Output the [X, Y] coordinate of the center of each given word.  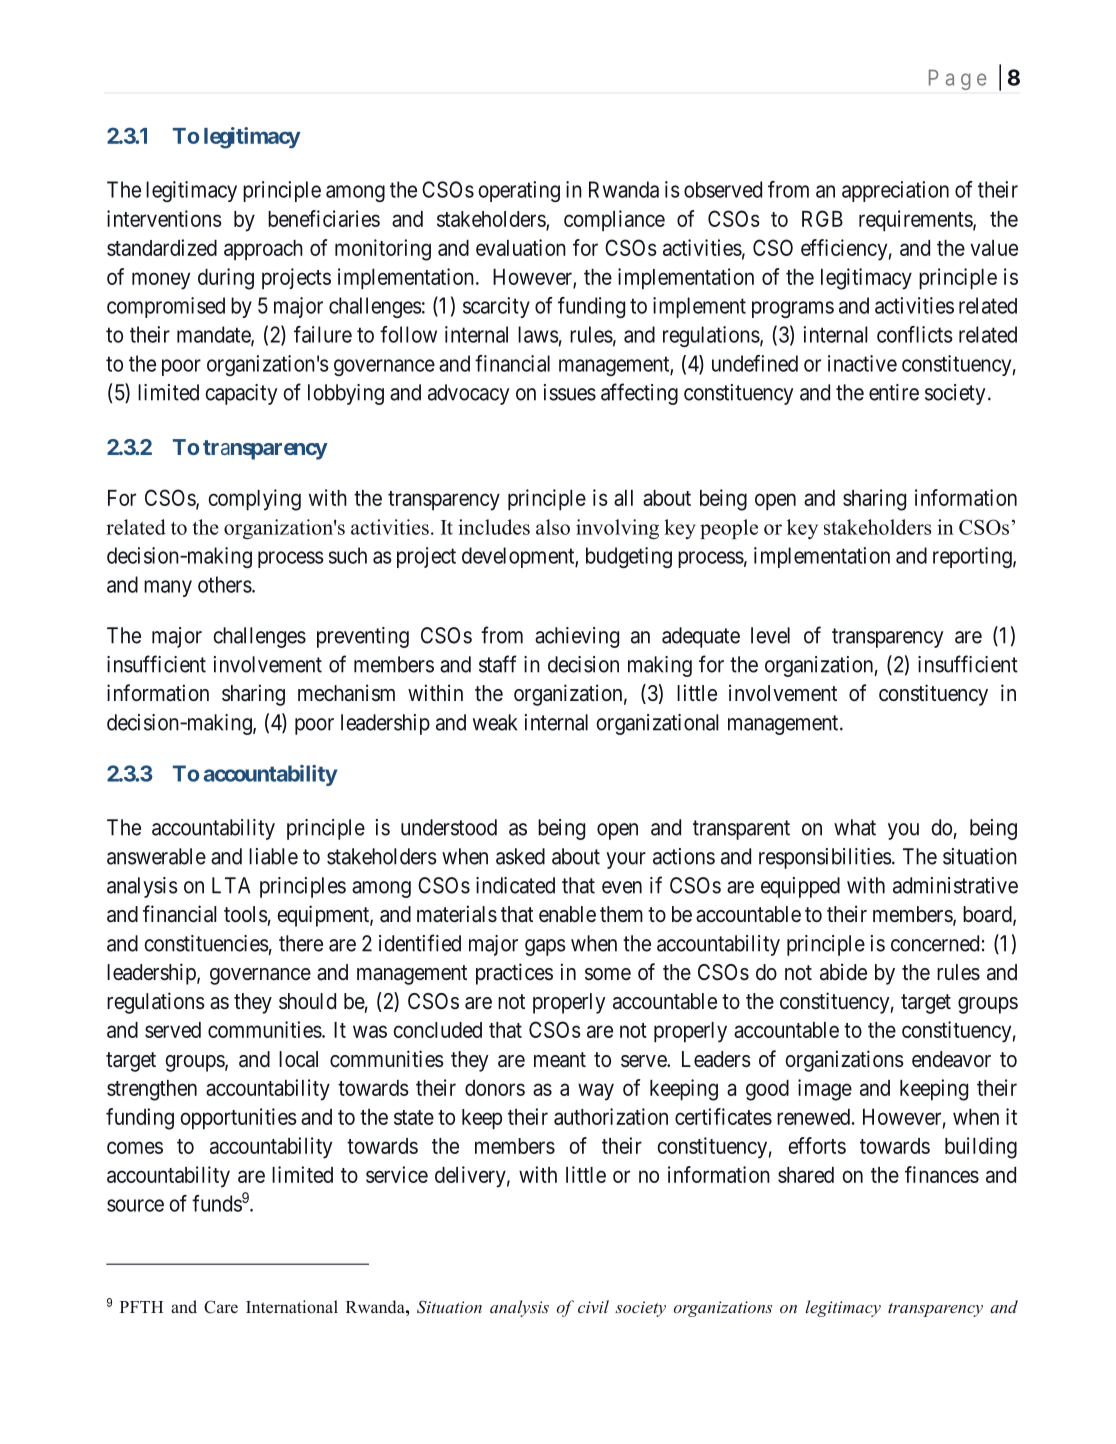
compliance [614, 221]
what [855, 827]
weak [495, 722]
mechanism [346, 693]
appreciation [895, 191]
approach [263, 250]
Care [221, 1307]
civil [593, 1306]
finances [942, 1174]
